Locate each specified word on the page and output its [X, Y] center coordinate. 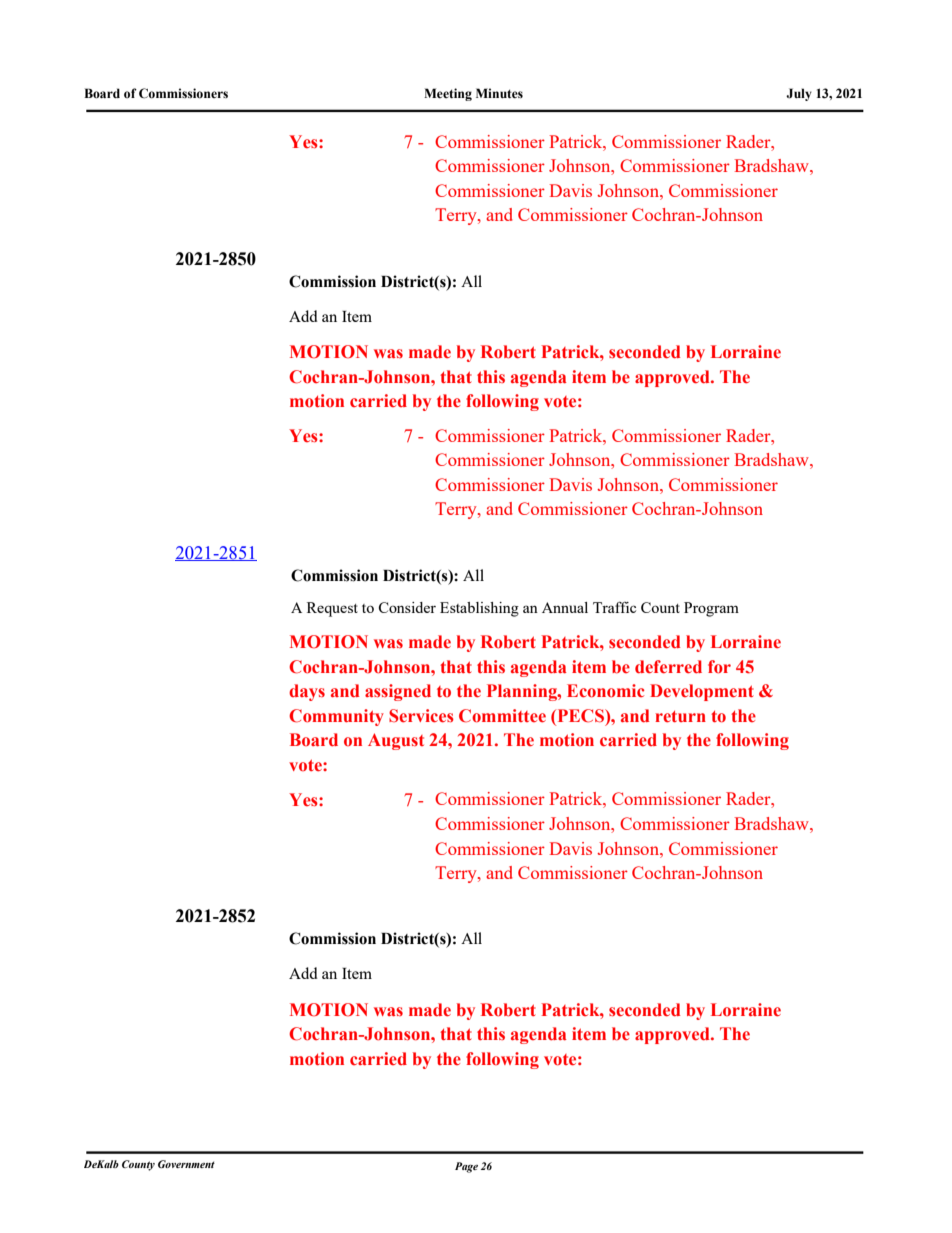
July [799, 94]
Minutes [499, 93]
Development [702, 692]
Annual [565, 607]
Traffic [614, 607]
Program [711, 609]
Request [332, 609]
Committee [502, 716]
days [307, 692]
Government [186, 1164]
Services [421, 716]
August [396, 741]
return [680, 717]
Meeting [448, 94]
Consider [407, 607]
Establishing [479, 609]
